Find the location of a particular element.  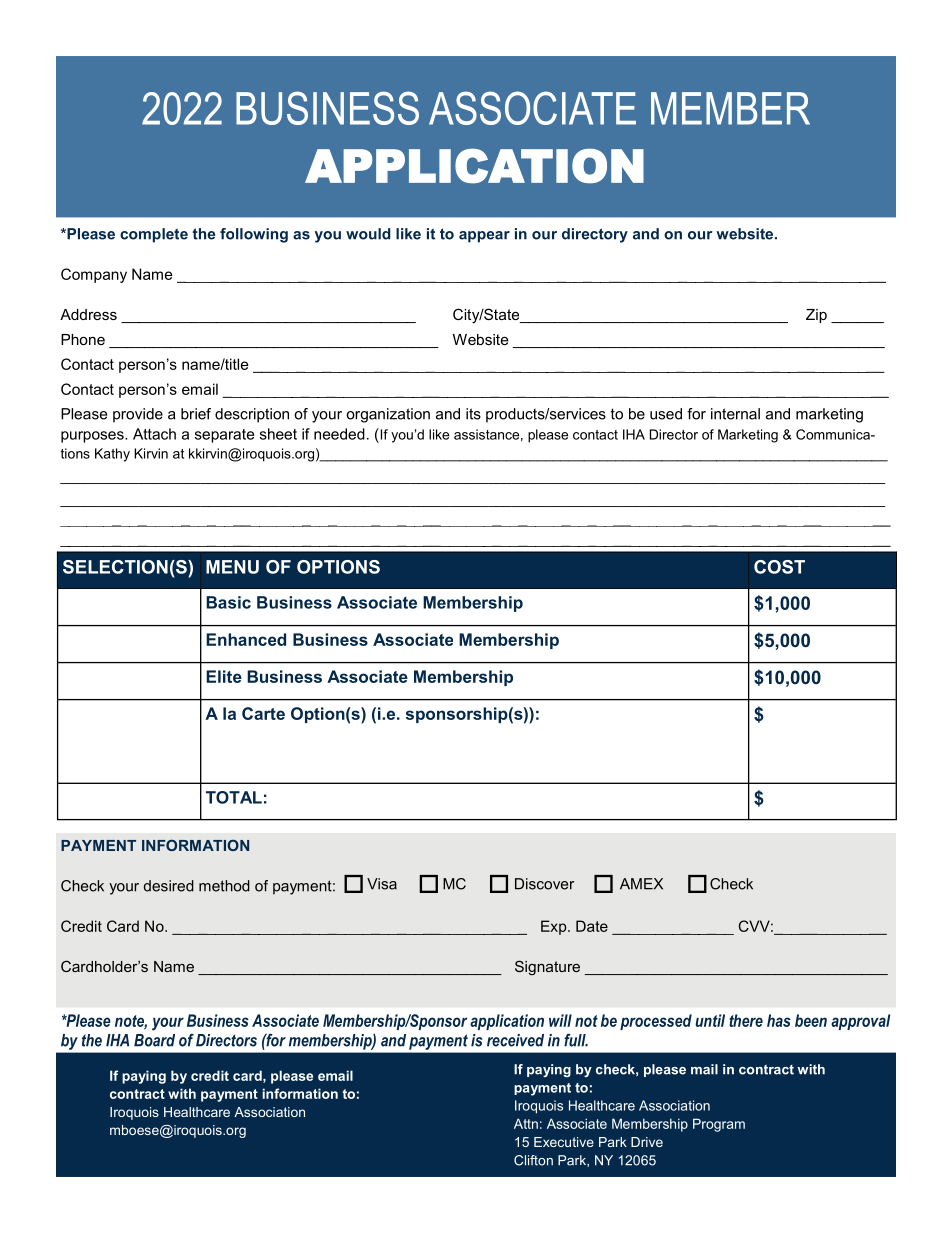

desired is located at coordinates (169, 886).
